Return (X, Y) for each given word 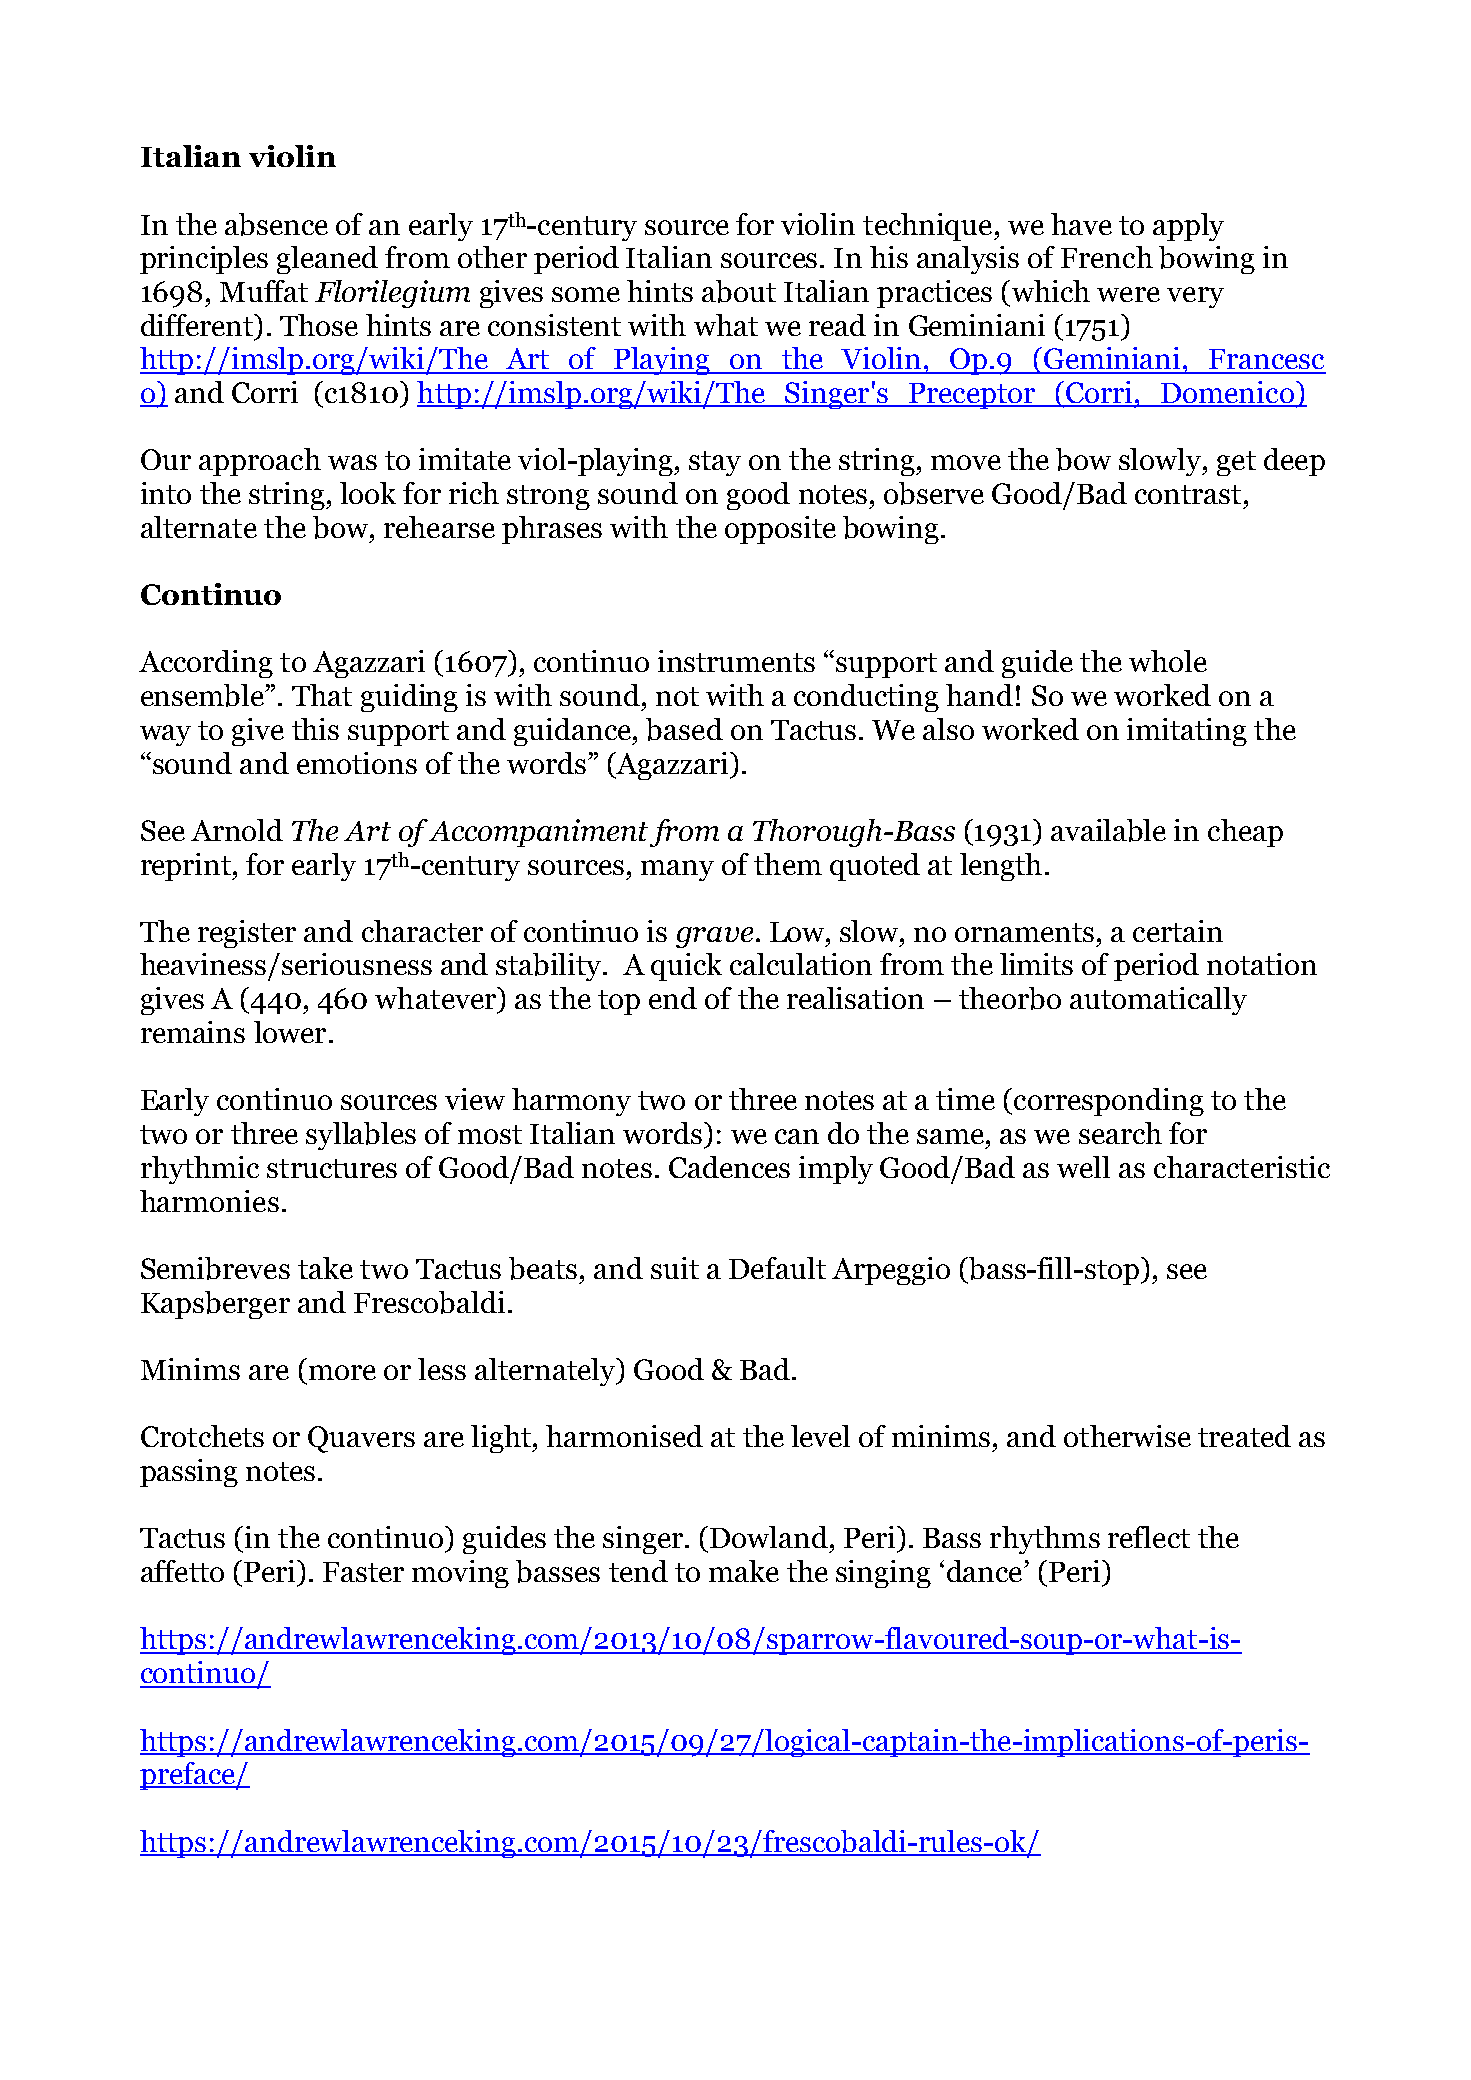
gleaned (327, 260)
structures (332, 1168)
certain (1178, 931)
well (1083, 1167)
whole (1168, 661)
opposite (780, 530)
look (368, 493)
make (744, 1571)
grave (714, 937)
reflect (1149, 1537)
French (1107, 257)
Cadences (729, 1167)
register (247, 934)
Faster (363, 1572)
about (739, 291)
